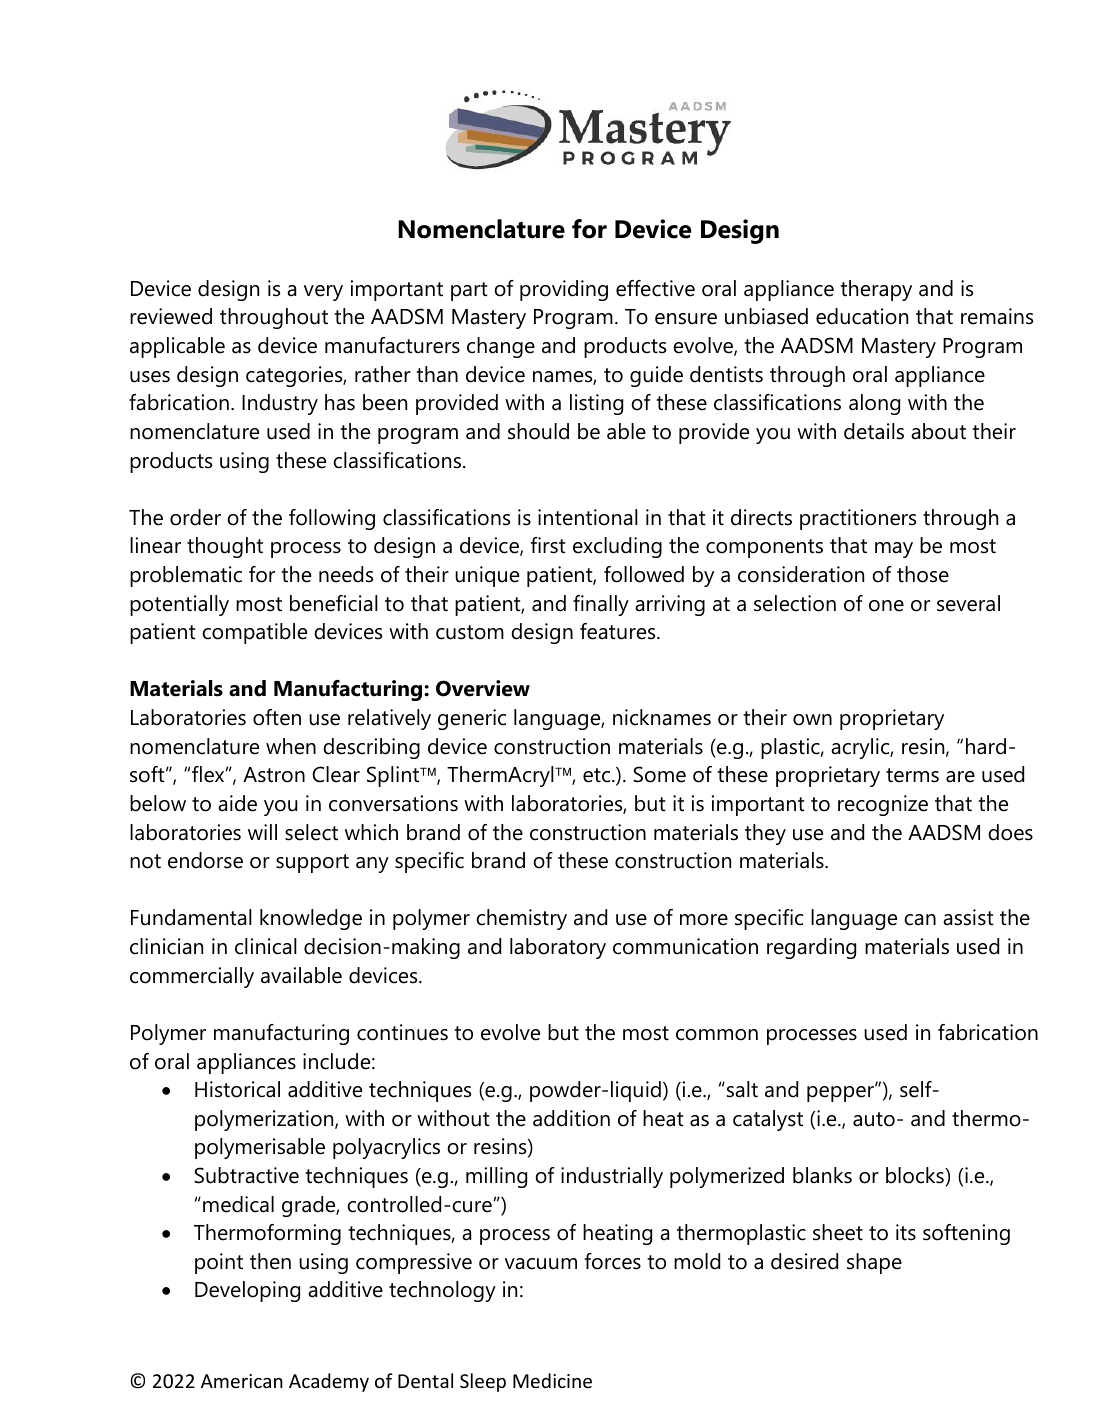 The image size is (1097, 1420). I want to click on will, so click(262, 832).
